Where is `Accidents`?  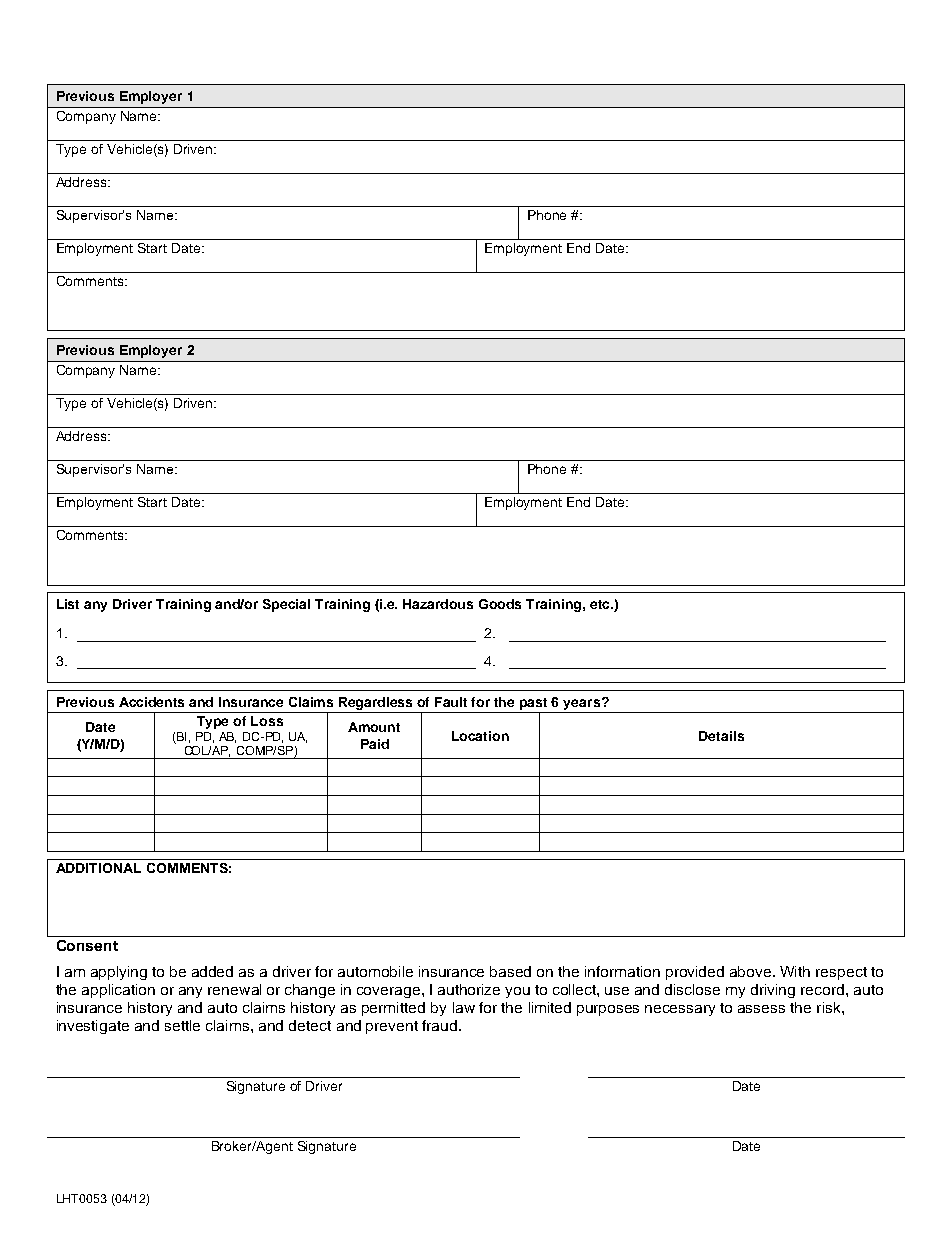
Accidents is located at coordinates (151, 702).
